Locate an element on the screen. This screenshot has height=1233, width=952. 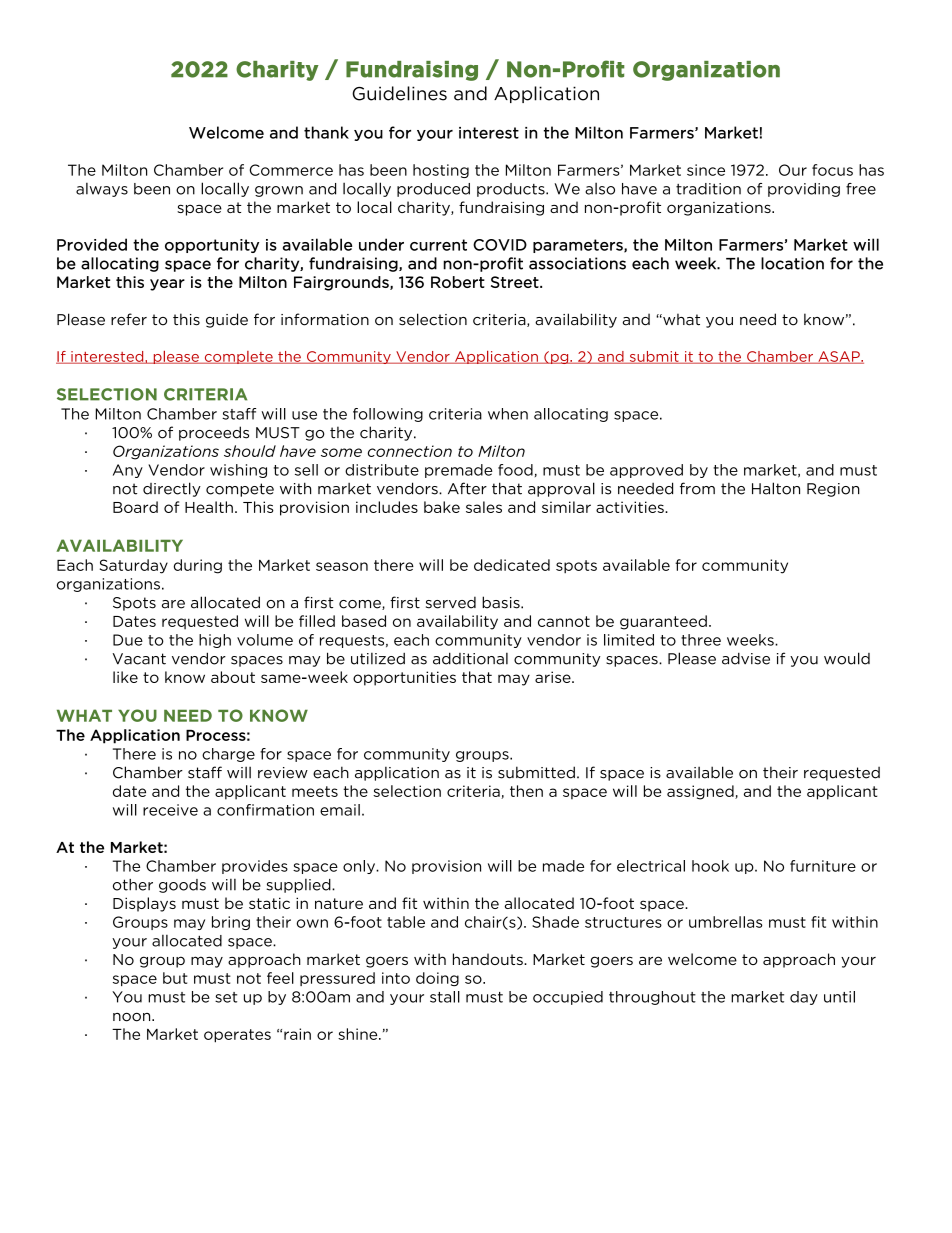
receive is located at coordinates (170, 810).
